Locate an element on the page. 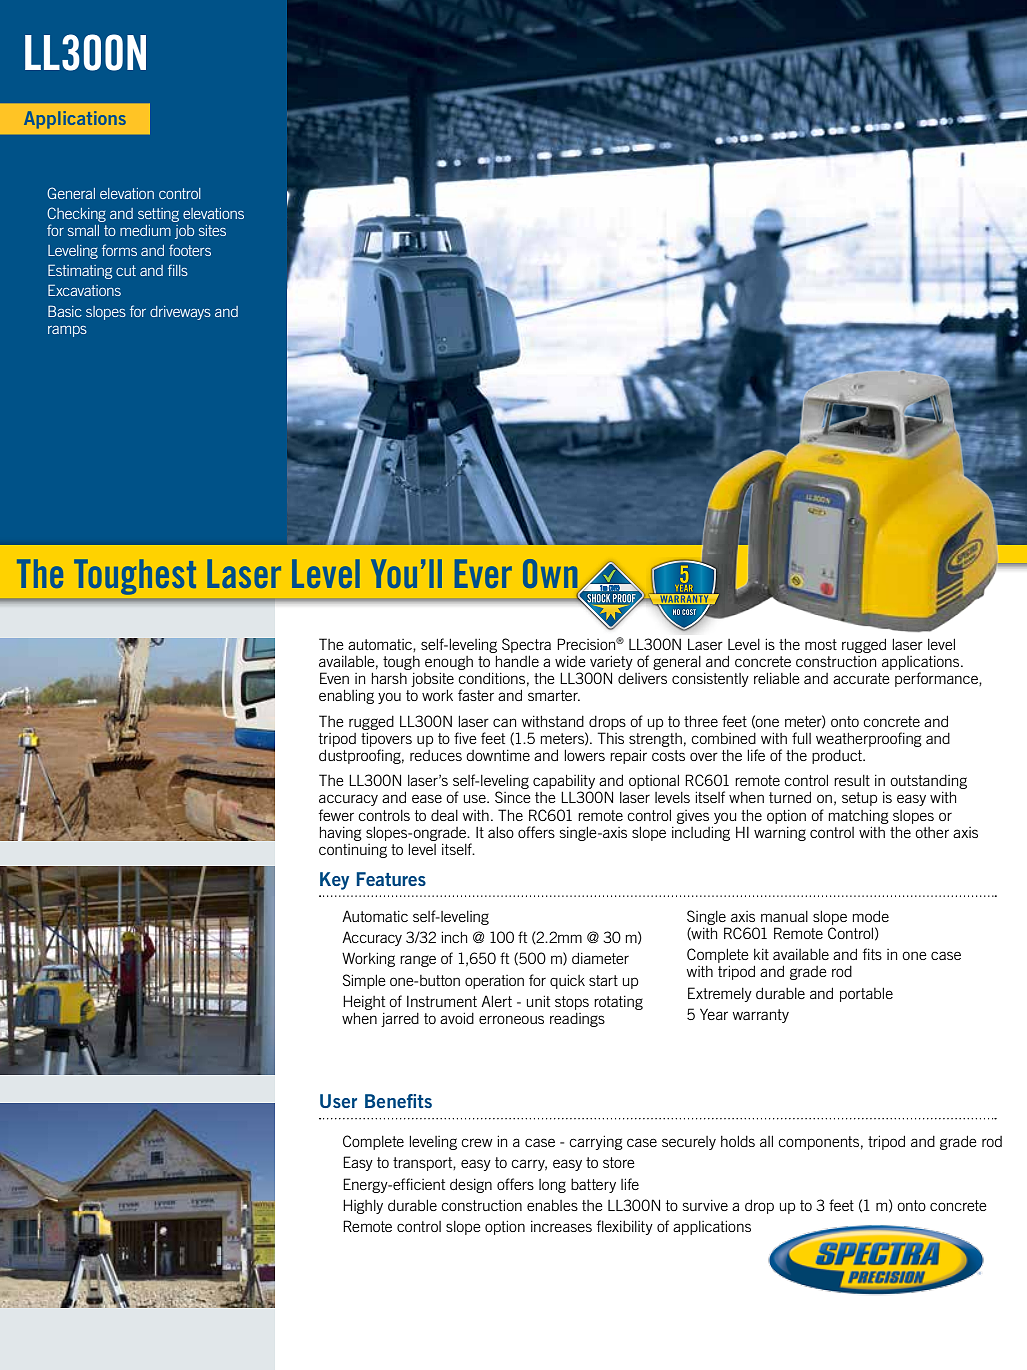  fills is located at coordinates (178, 270).
